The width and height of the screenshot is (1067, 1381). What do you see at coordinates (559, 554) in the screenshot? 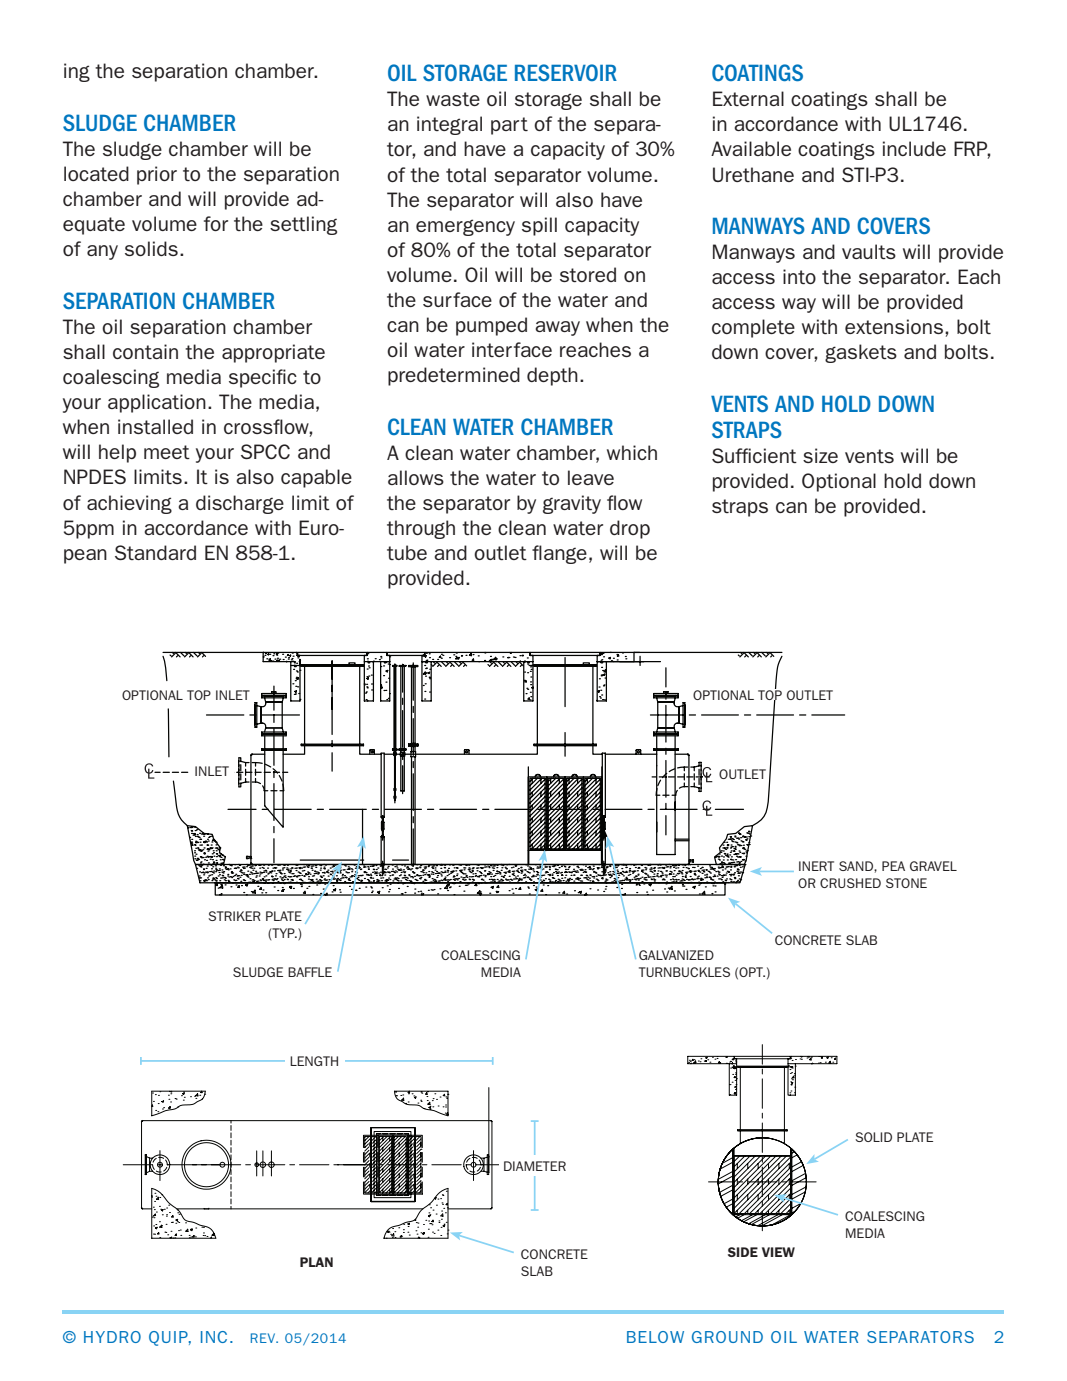
I see `flange` at bounding box center [559, 554].
